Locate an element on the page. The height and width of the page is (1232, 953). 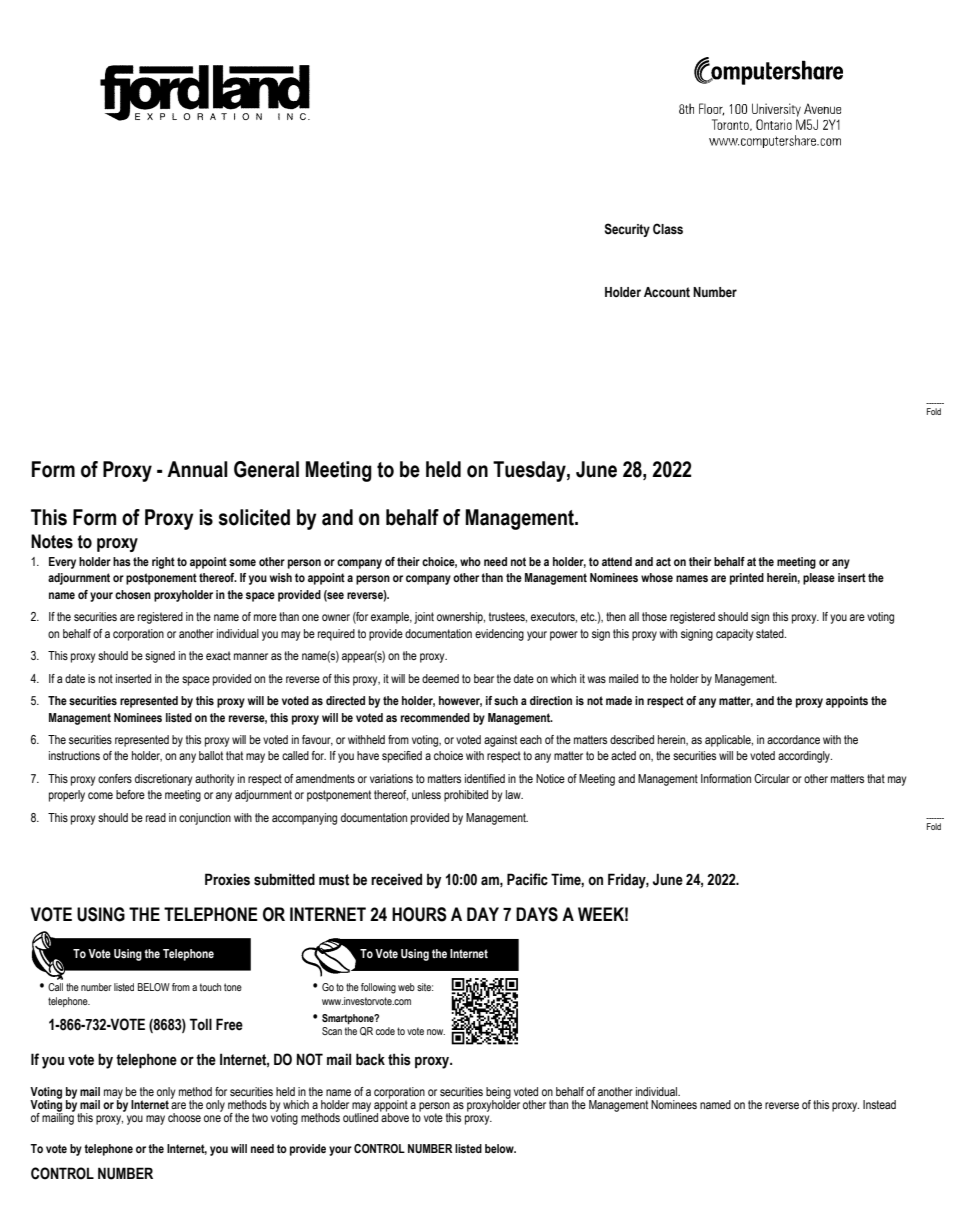
choose is located at coordinates (184, 1117).
